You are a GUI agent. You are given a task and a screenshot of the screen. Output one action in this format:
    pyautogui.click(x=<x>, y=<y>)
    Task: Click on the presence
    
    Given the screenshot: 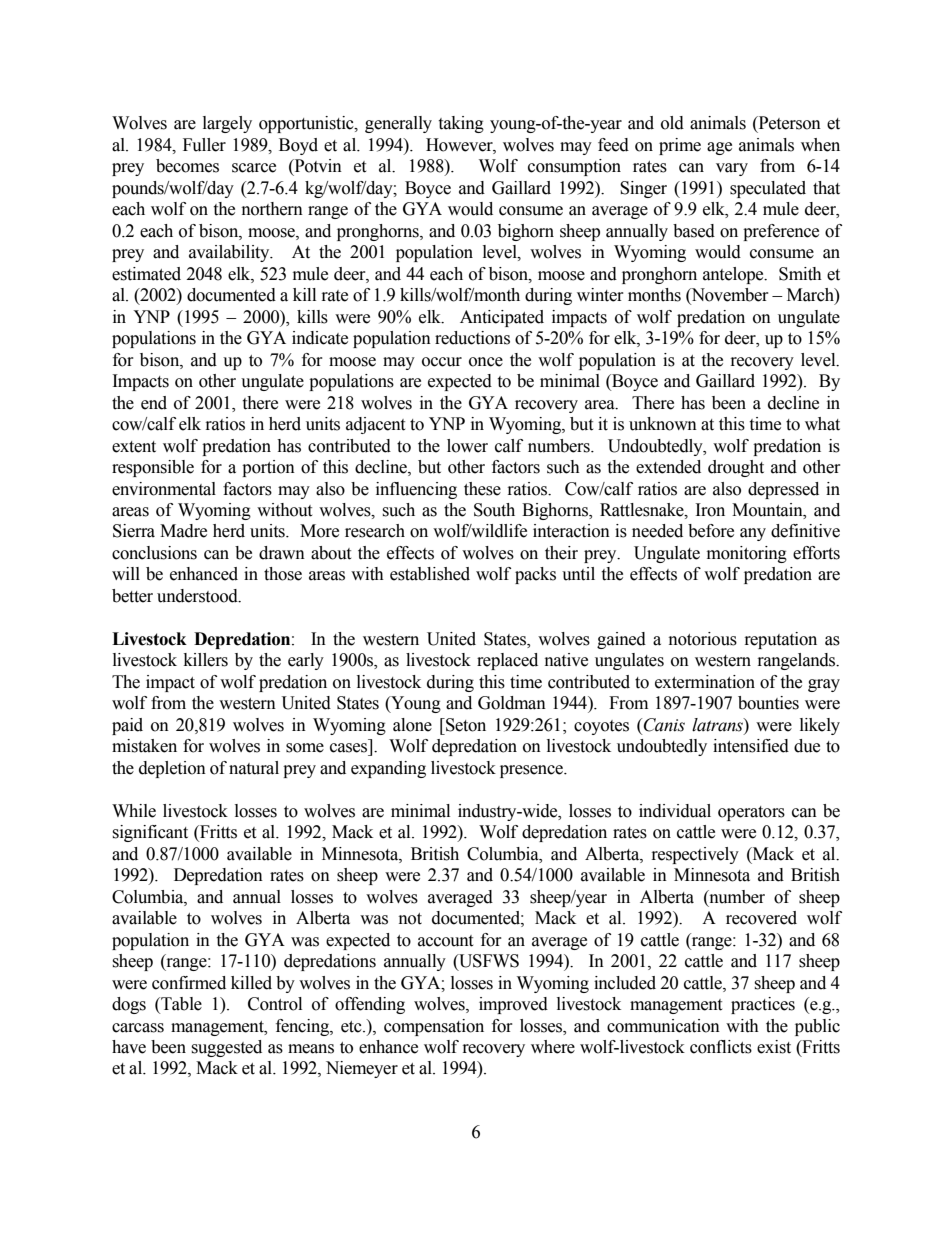 What is the action you would take?
    pyautogui.click(x=532, y=771)
